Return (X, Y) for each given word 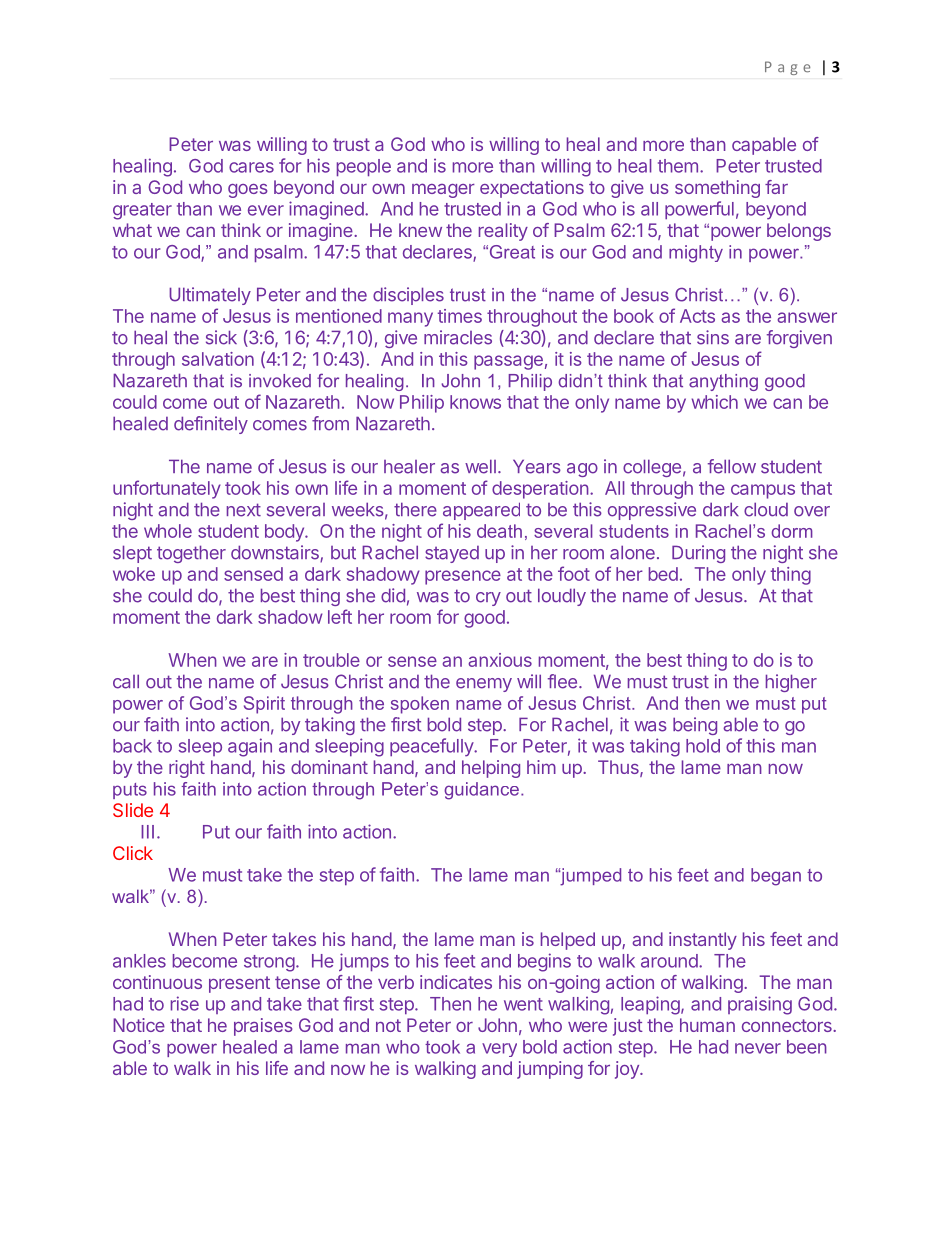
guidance (481, 791)
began (776, 877)
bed (663, 574)
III (147, 832)
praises (263, 1027)
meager (443, 190)
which (715, 402)
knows (475, 402)
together (191, 554)
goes (248, 191)
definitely (211, 425)
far (776, 187)
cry (488, 599)
